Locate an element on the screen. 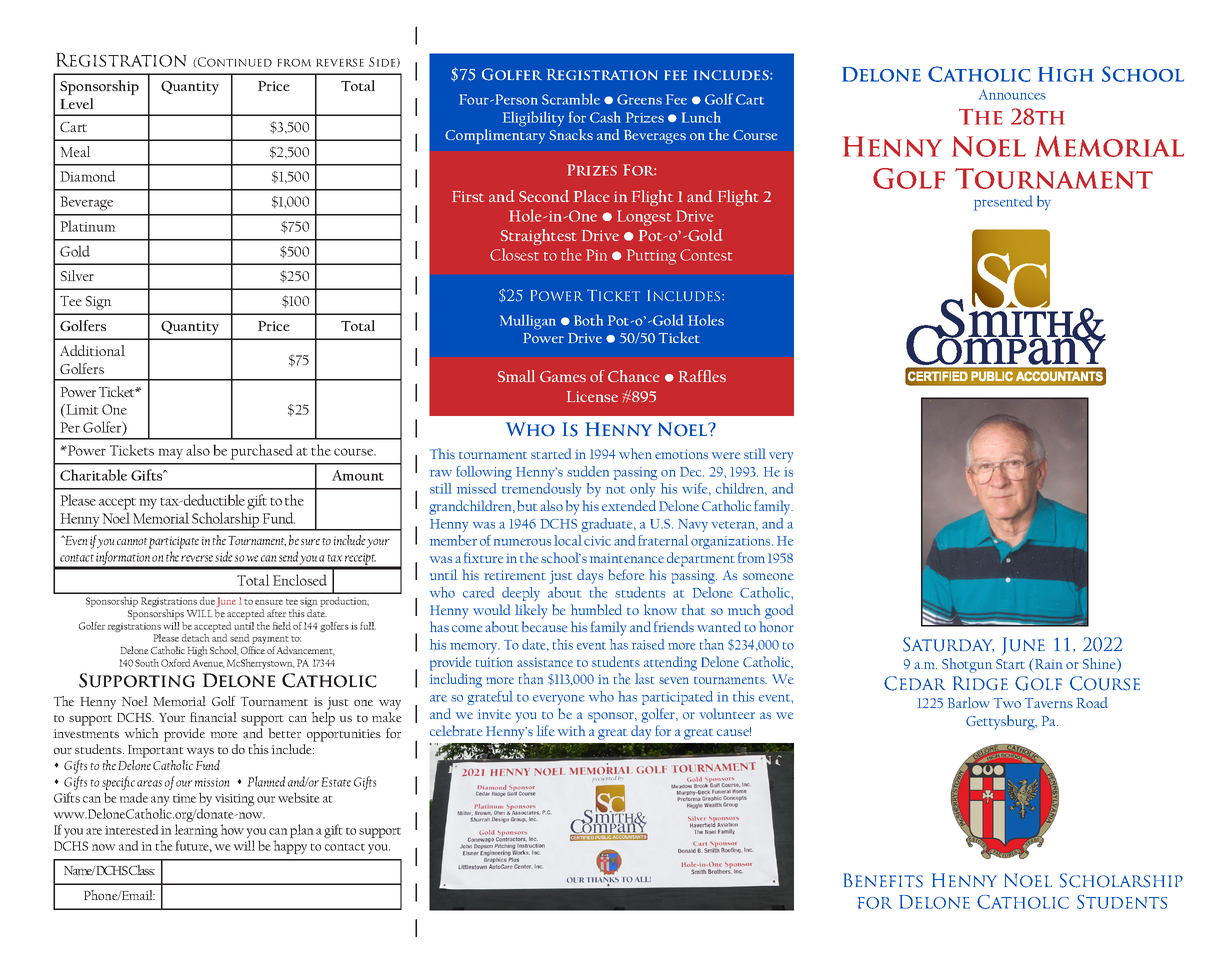 The image size is (1232, 964). sudden is located at coordinates (588, 471).
